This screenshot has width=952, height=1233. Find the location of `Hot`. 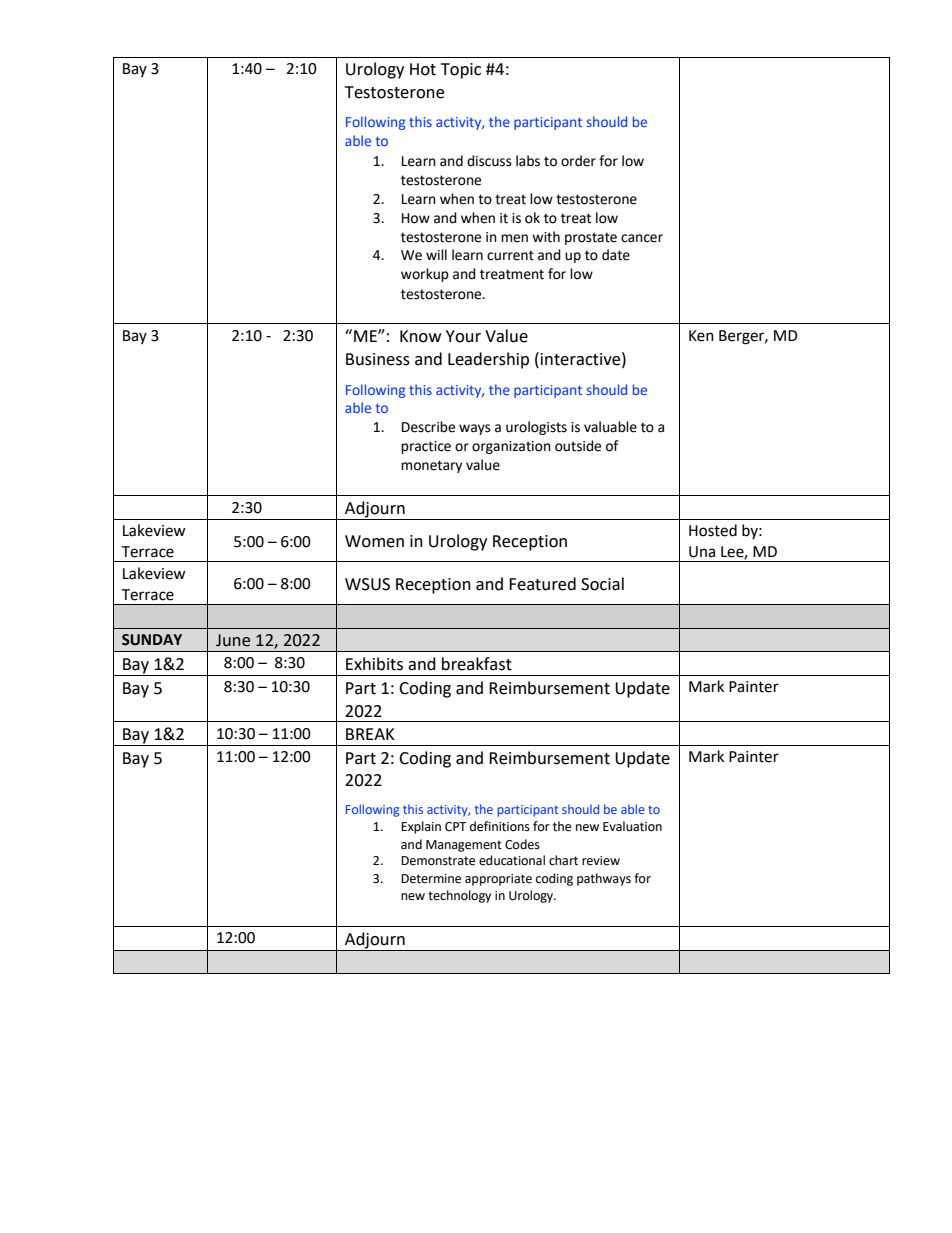

Hot is located at coordinates (423, 69).
